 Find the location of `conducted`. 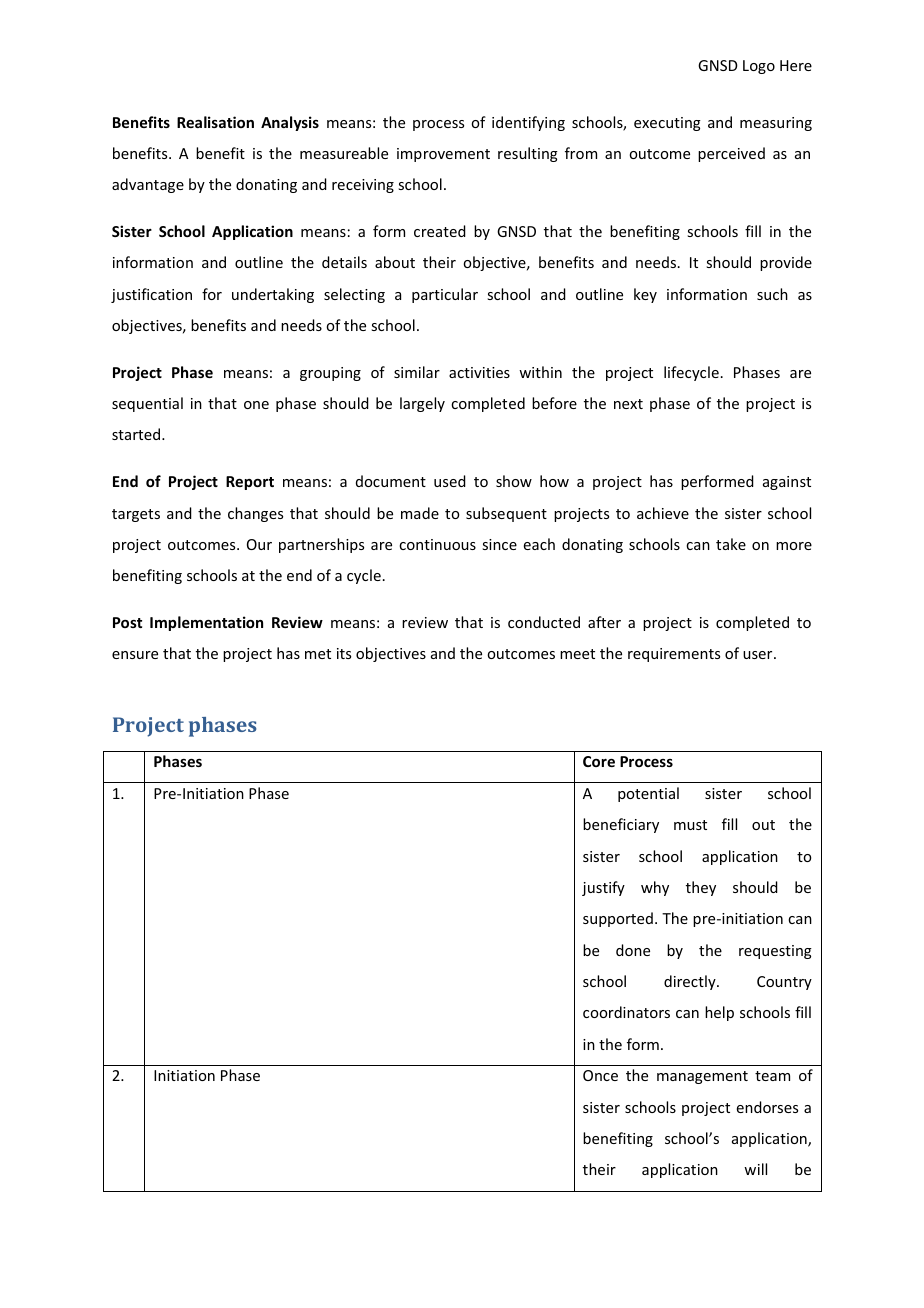

conducted is located at coordinates (544, 622).
